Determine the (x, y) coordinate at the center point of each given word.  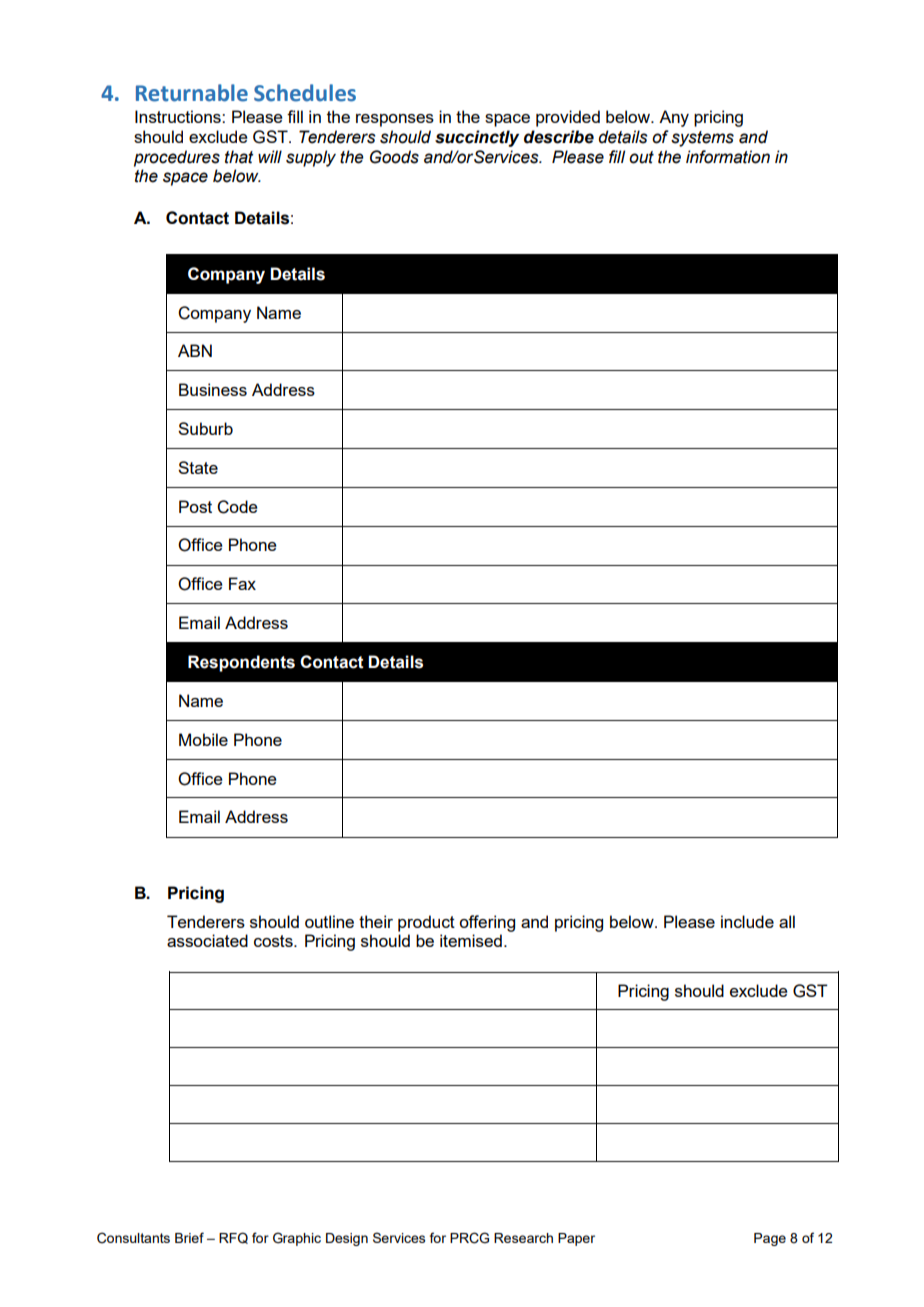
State (198, 467)
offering (487, 923)
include (747, 921)
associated (207, 940)
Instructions (179, 116)
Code (237, 507)
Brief (189, 1237)
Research (523, 1238)
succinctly (477, 138)
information (728, 157)
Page (770, 1239)
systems (702, 139)
